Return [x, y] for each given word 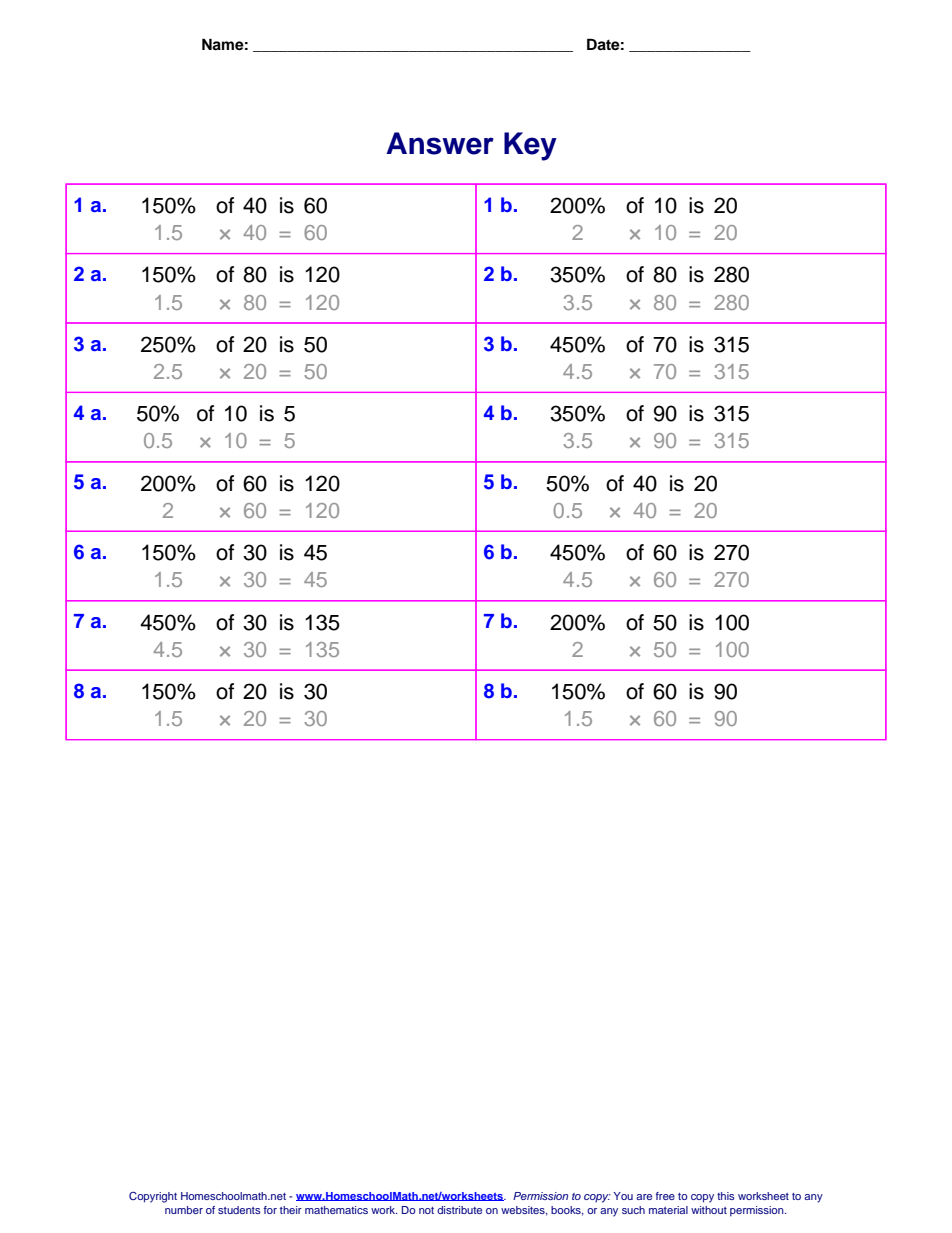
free [665, 1196]
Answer [440, 143]
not [426, 1210]
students [239, 1210]
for [270, 1210]
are [644, 1197]
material [668, 1210]
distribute [459, 1210]
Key [530, 146]
